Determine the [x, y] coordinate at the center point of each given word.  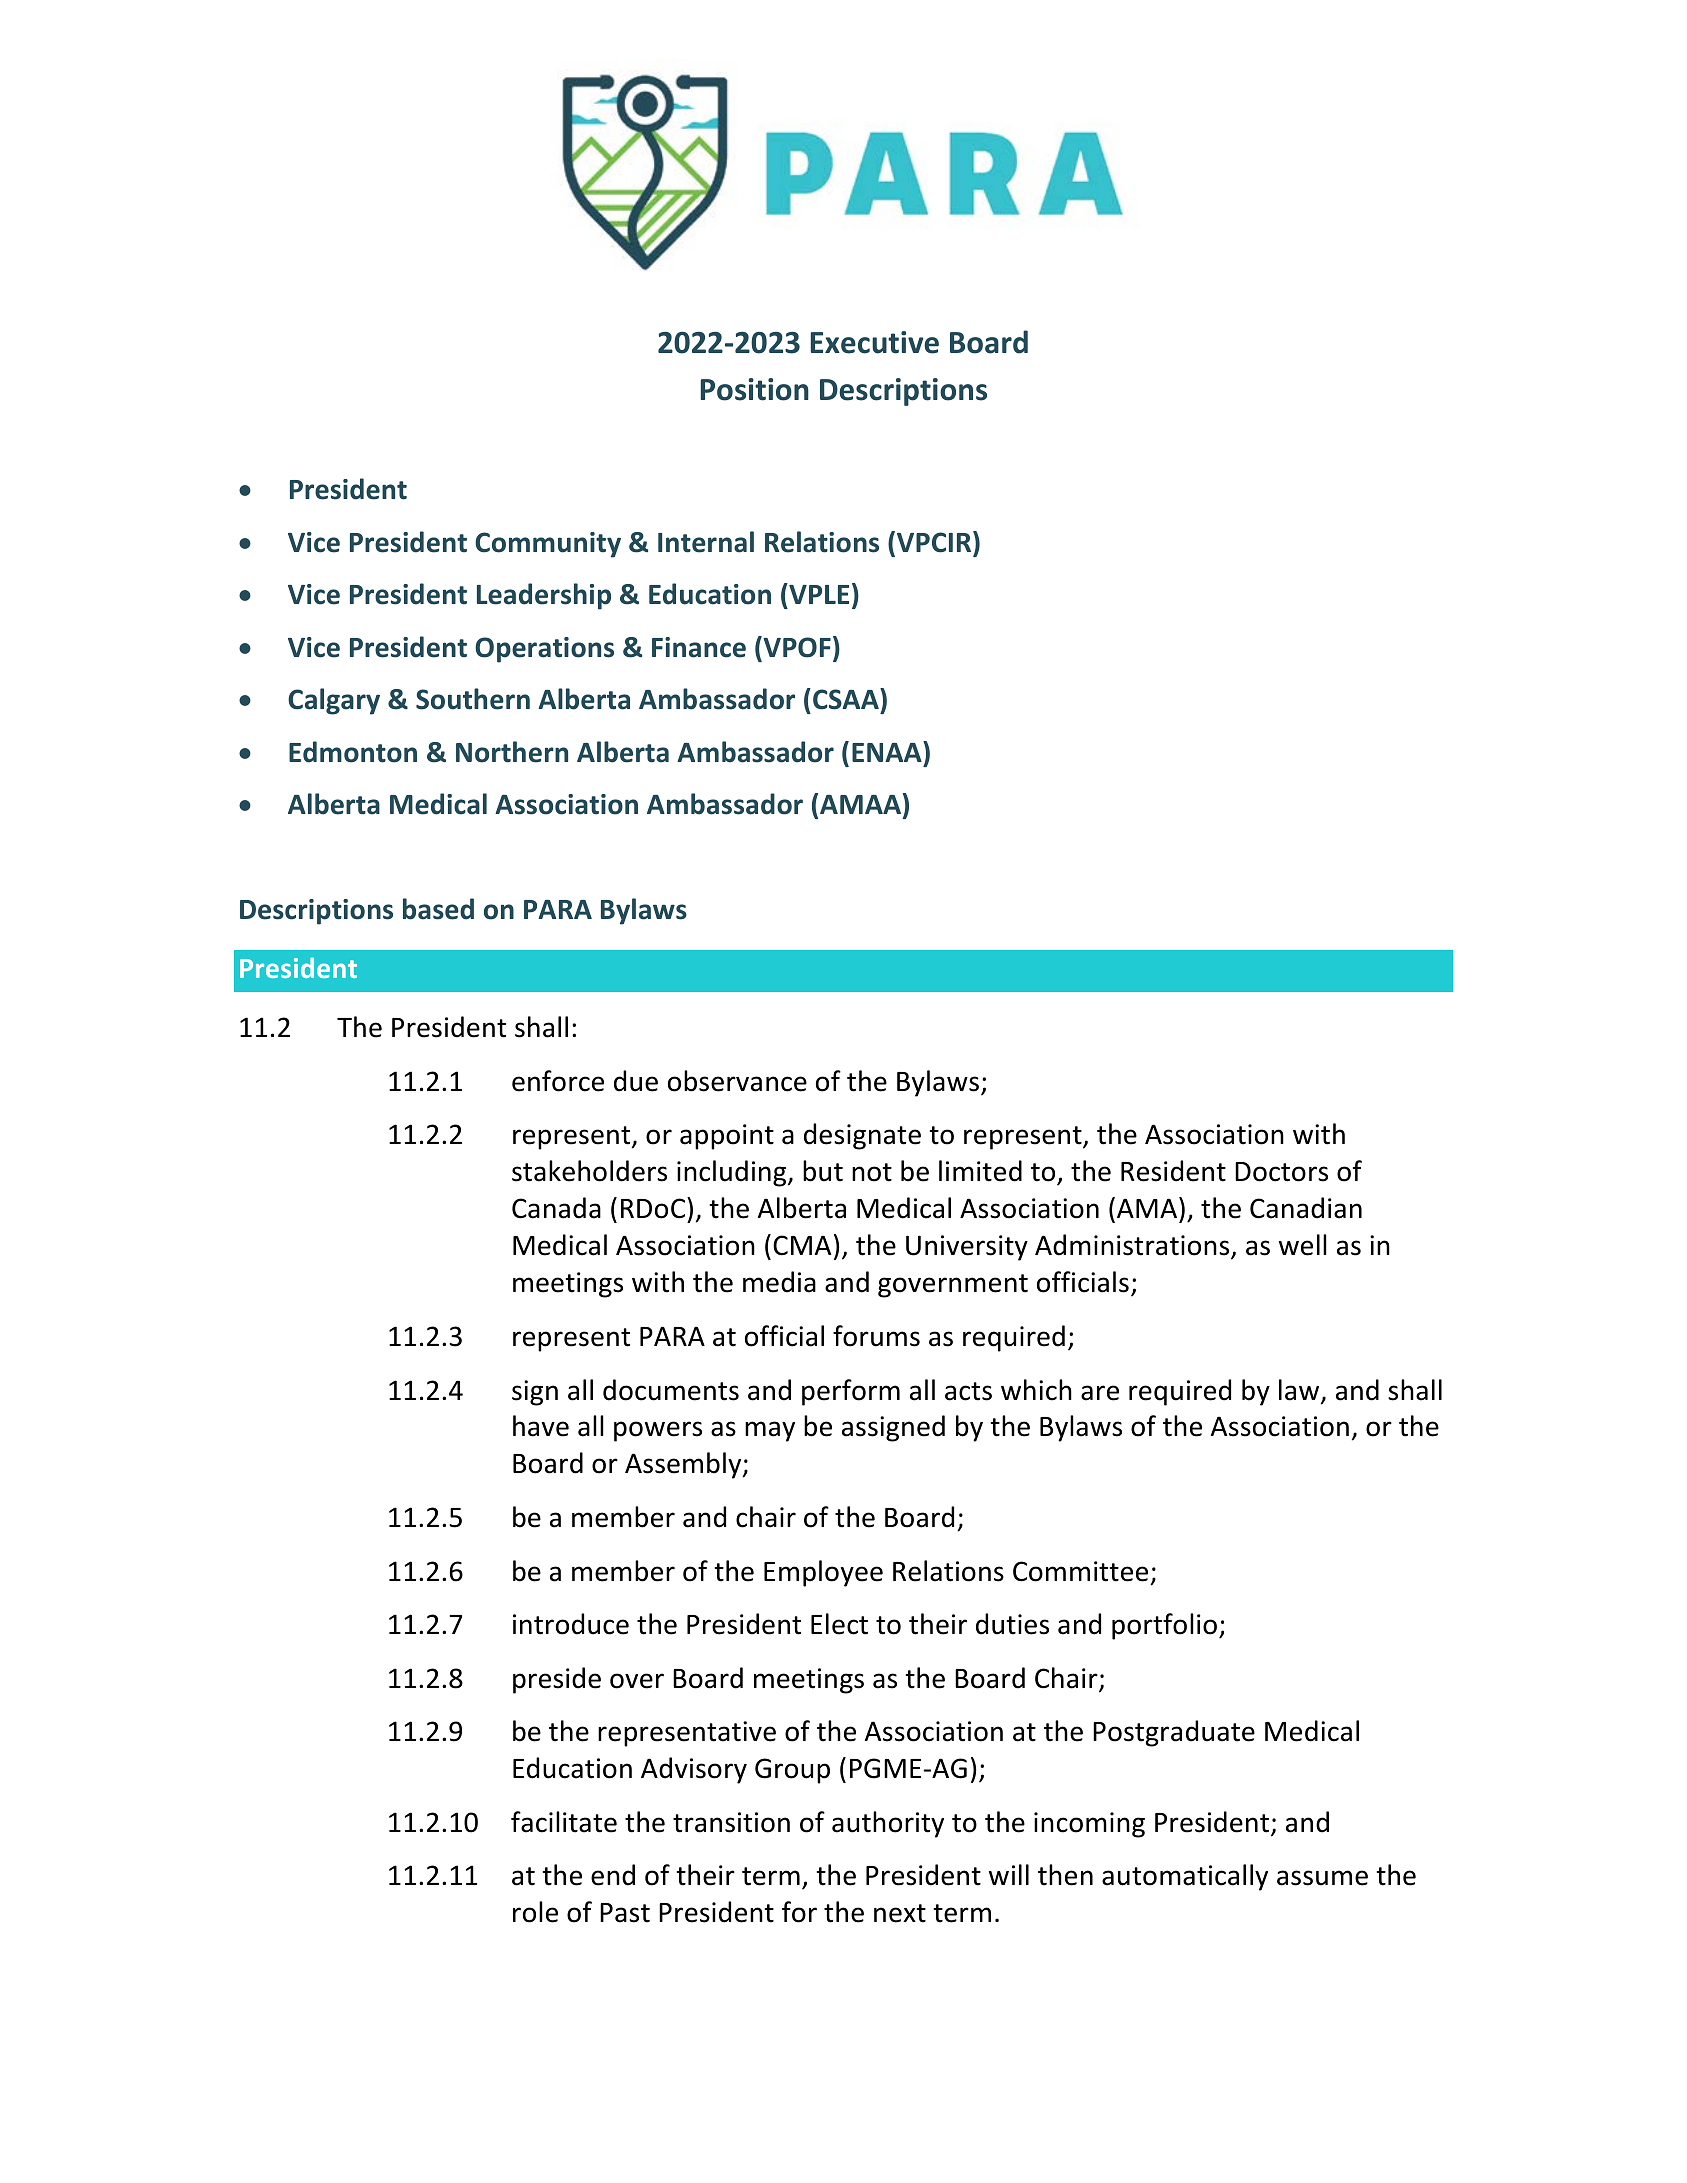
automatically [1185, 1877]
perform [851, 1392]
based [438, 909]
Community [548, 545]
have [541, 1426]
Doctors [1281, 1172]
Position [755, 389]
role [535, 1912]
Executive [875, 342]
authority [888, 1824]
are [1100, 1393]
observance [737, 1081]
